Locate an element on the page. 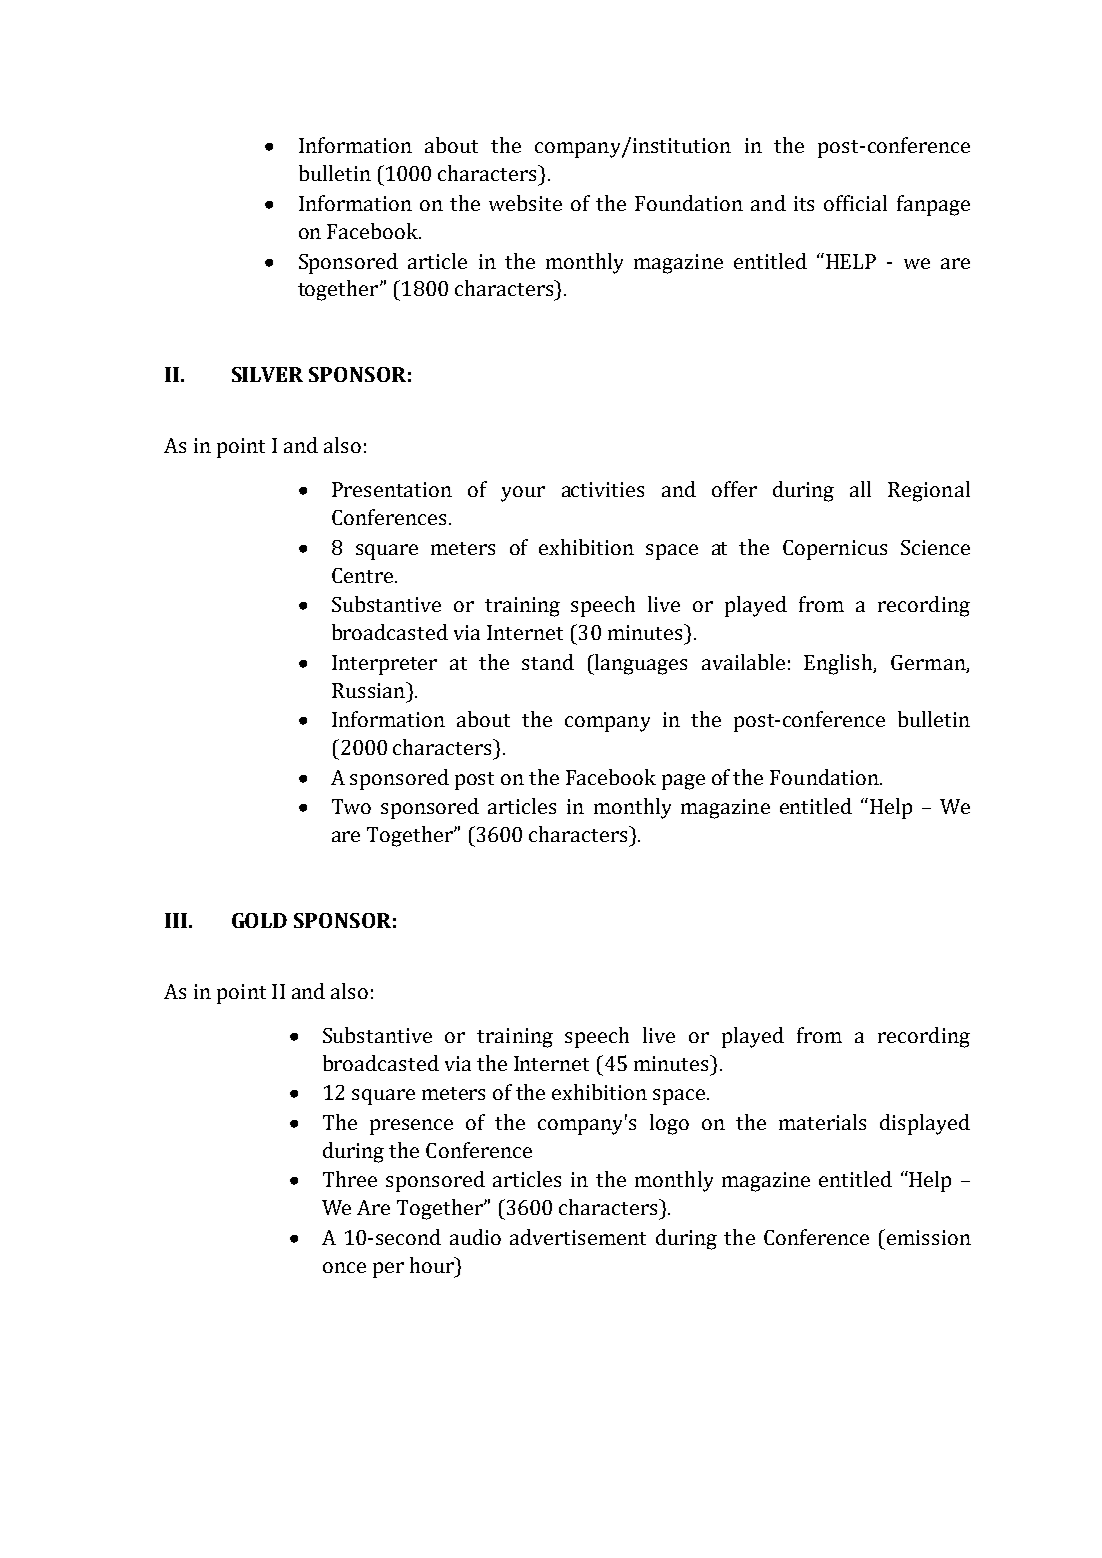  GOLD is located at coordinates (259, 920).
